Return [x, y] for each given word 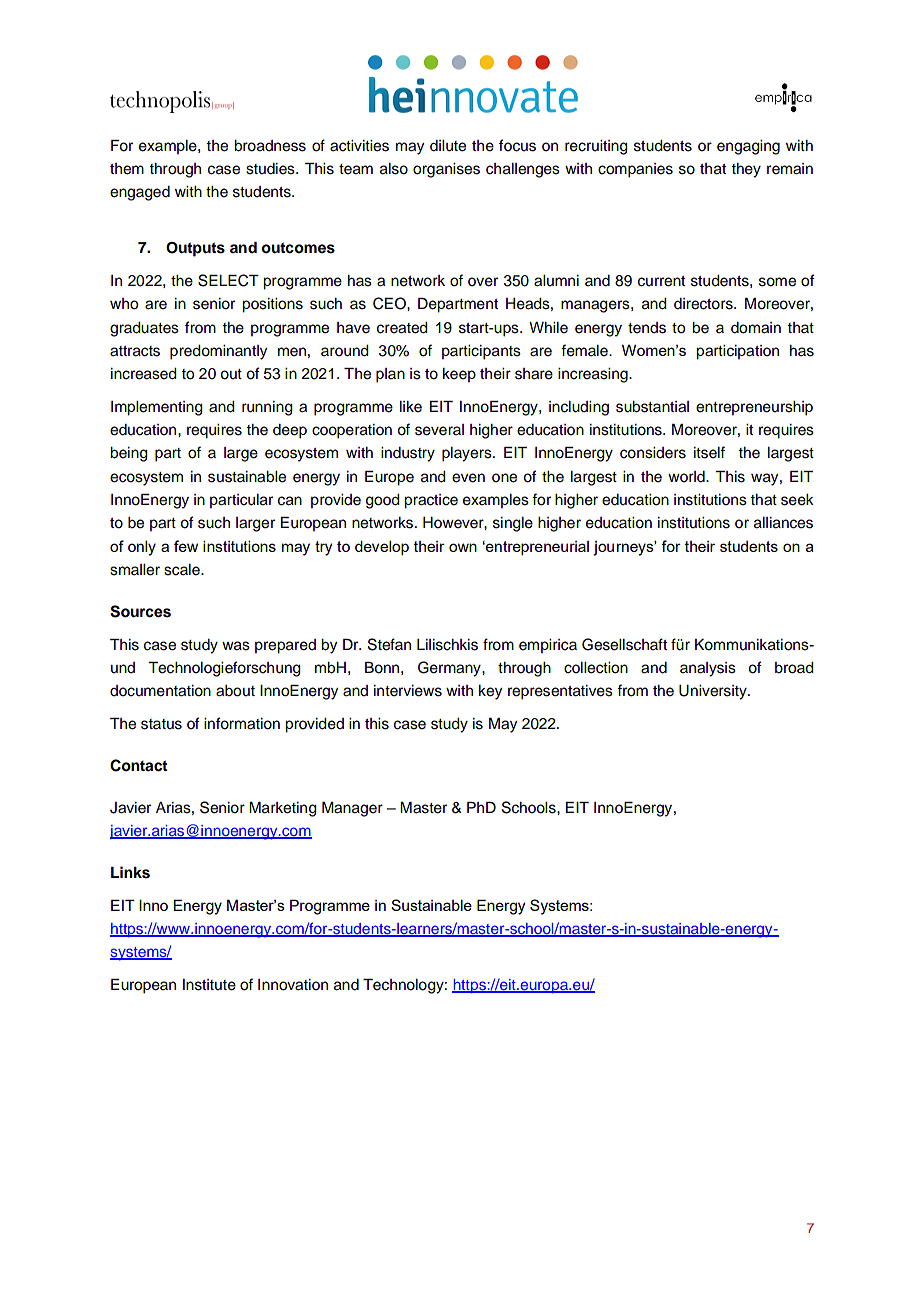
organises [446, 170]
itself [709, 452]
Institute [209, 985]
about [235, 691]
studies [271, 169]
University [714, 692]
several [439, 430]
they [746, 170]
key [490, 692]
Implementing [157, 408]
